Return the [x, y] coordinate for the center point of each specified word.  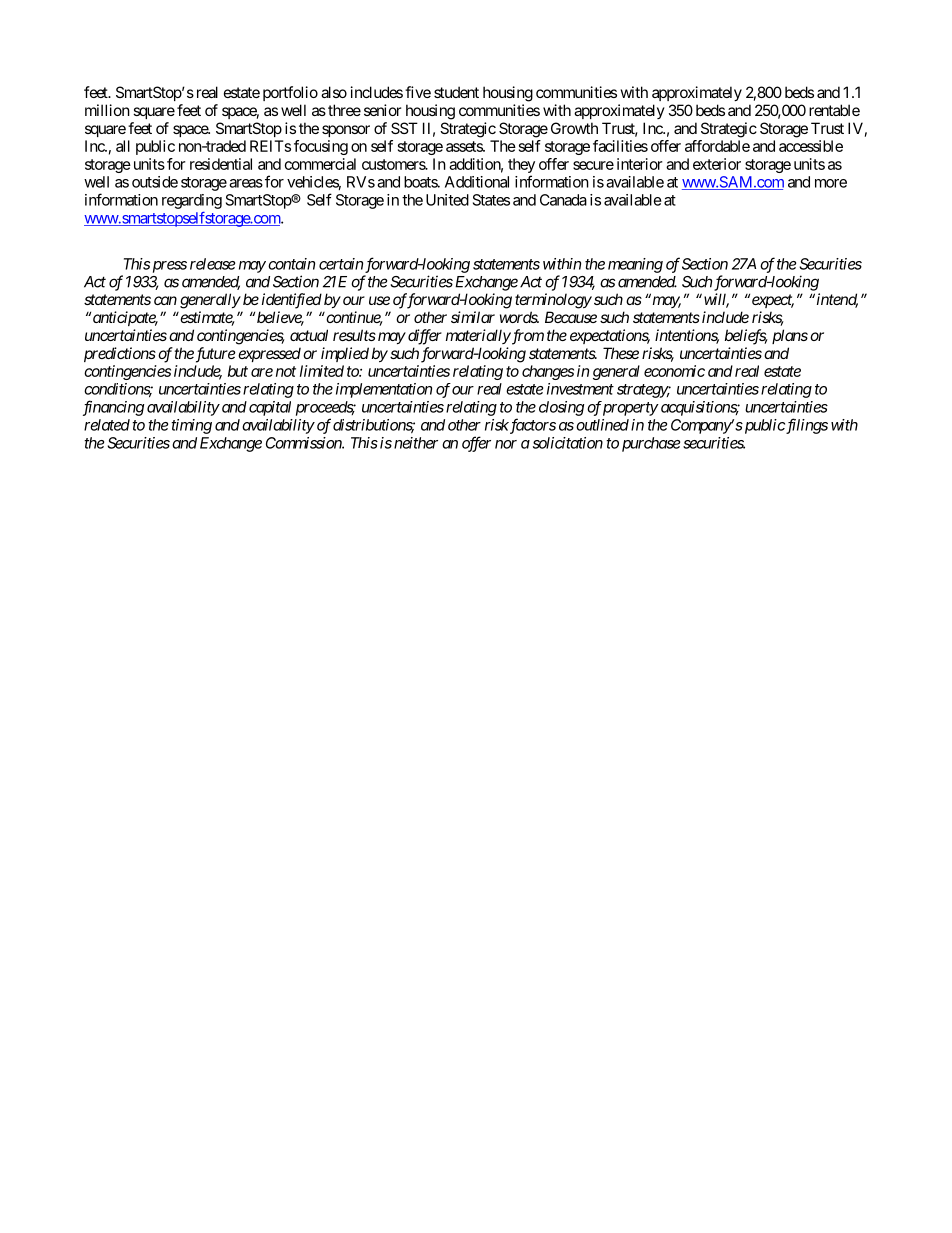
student [456, 92]
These [621, 353]
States [491, 200]
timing [191, 426]
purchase [651, 444]
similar [473, 317]
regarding [192, 201]
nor [506, 444]
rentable [834, 110]
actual [309, 335]
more [831, 183]
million [107, 110]
